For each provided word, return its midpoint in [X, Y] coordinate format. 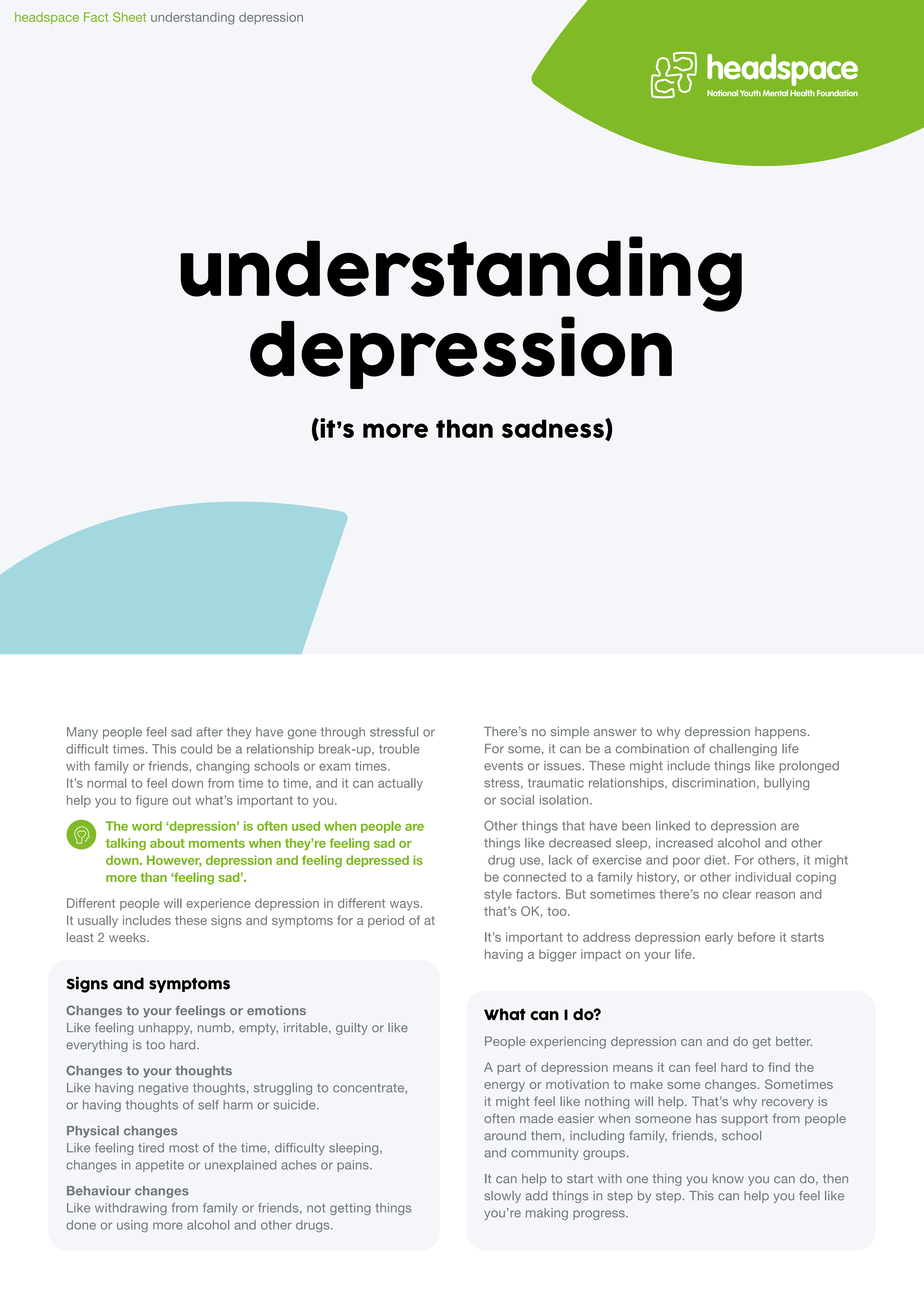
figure [152, 801]
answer [615, 732]
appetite [159, 1166]
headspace [47, 18]
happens [782, 733]
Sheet [129, 17]
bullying [786, 784]
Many [82, 733]
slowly [502, 1197]
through [343, 733]
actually [400, 784]
